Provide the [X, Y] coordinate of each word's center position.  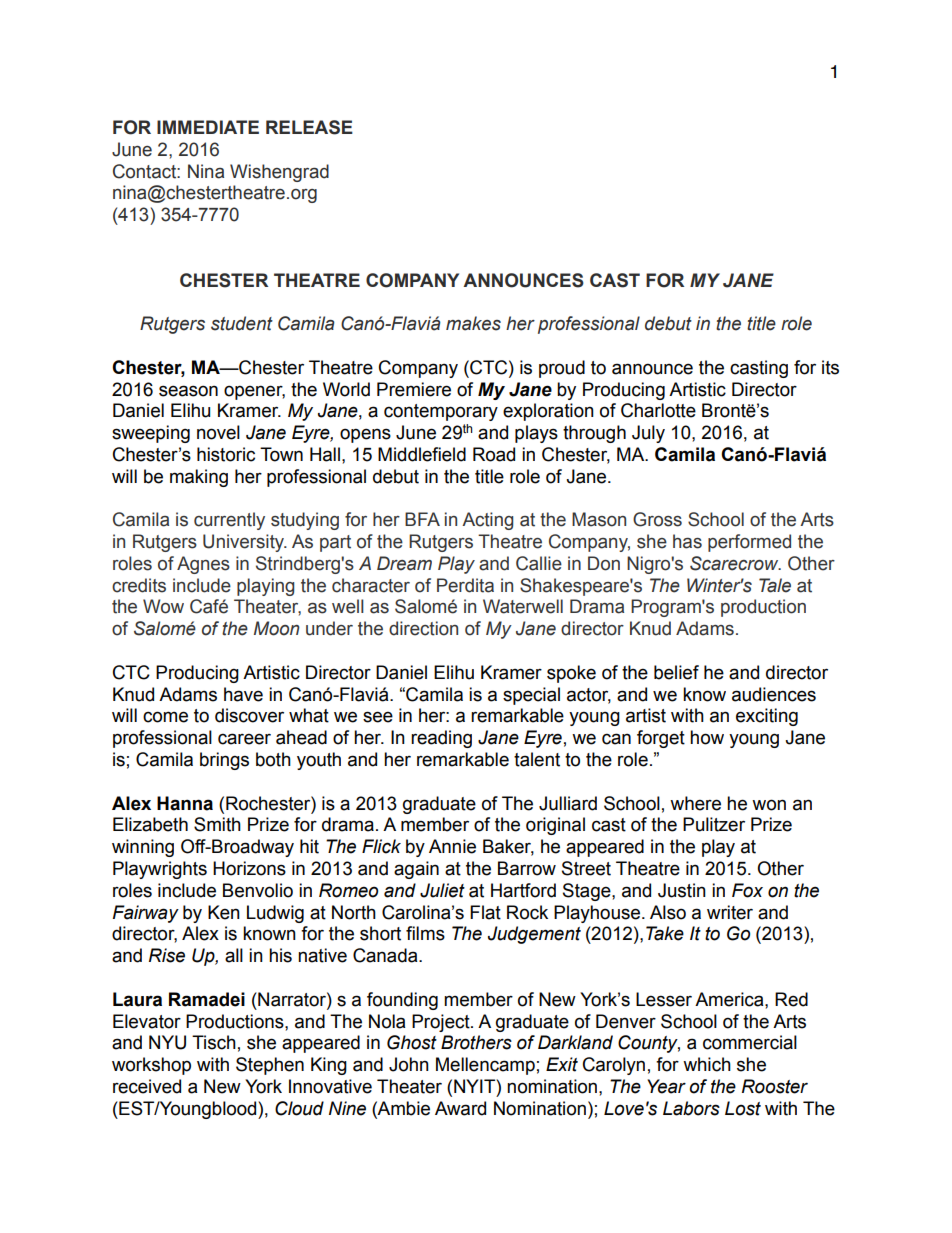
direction [423, 628]
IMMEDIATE [208, 127]
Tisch [214, 1042]
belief [676, 672]
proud [562, 369]
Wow [163, 606]
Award [460, 1108]
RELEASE [309, 127]
